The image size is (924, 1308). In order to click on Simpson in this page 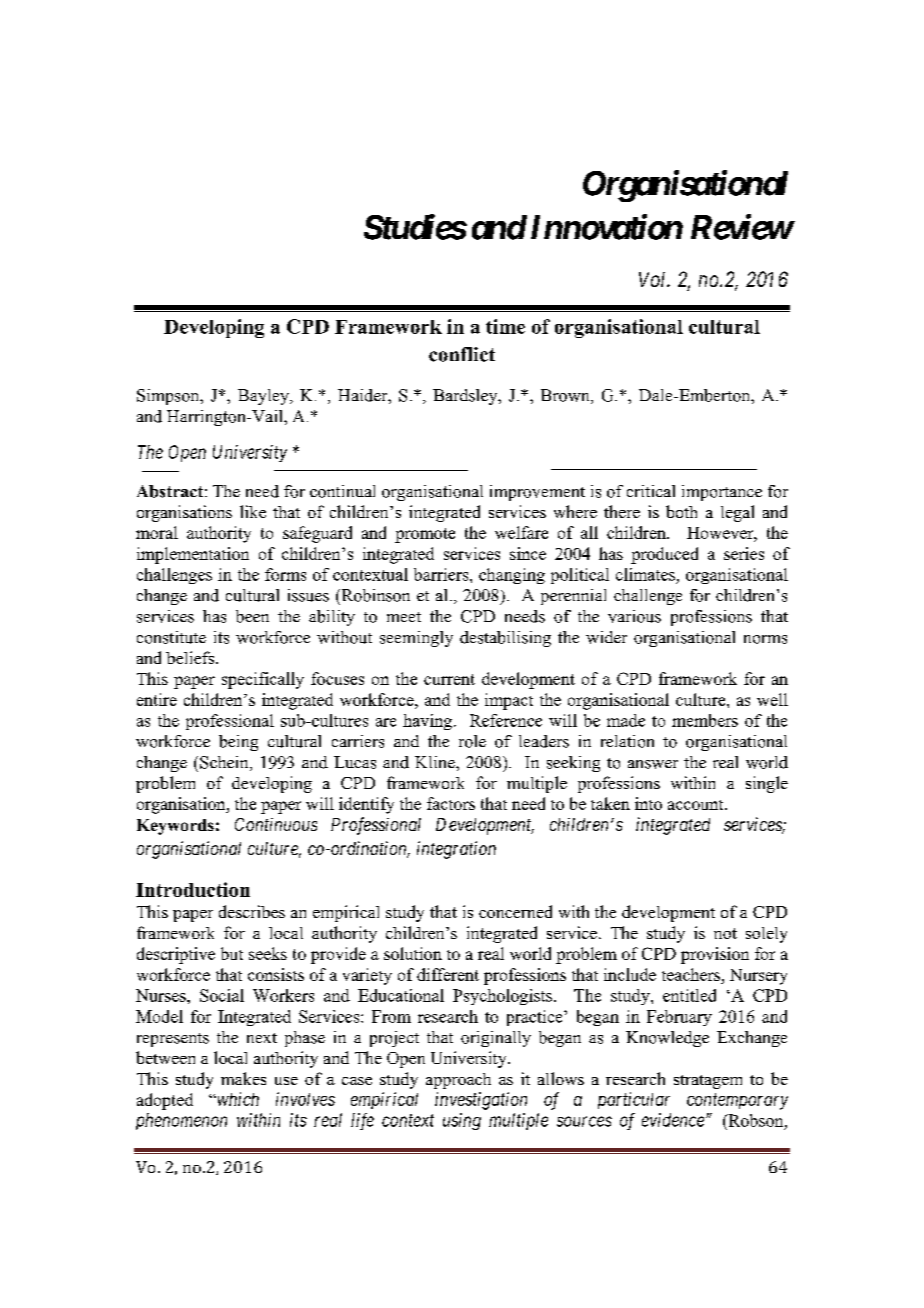, I will do `click(169, 397)`.
